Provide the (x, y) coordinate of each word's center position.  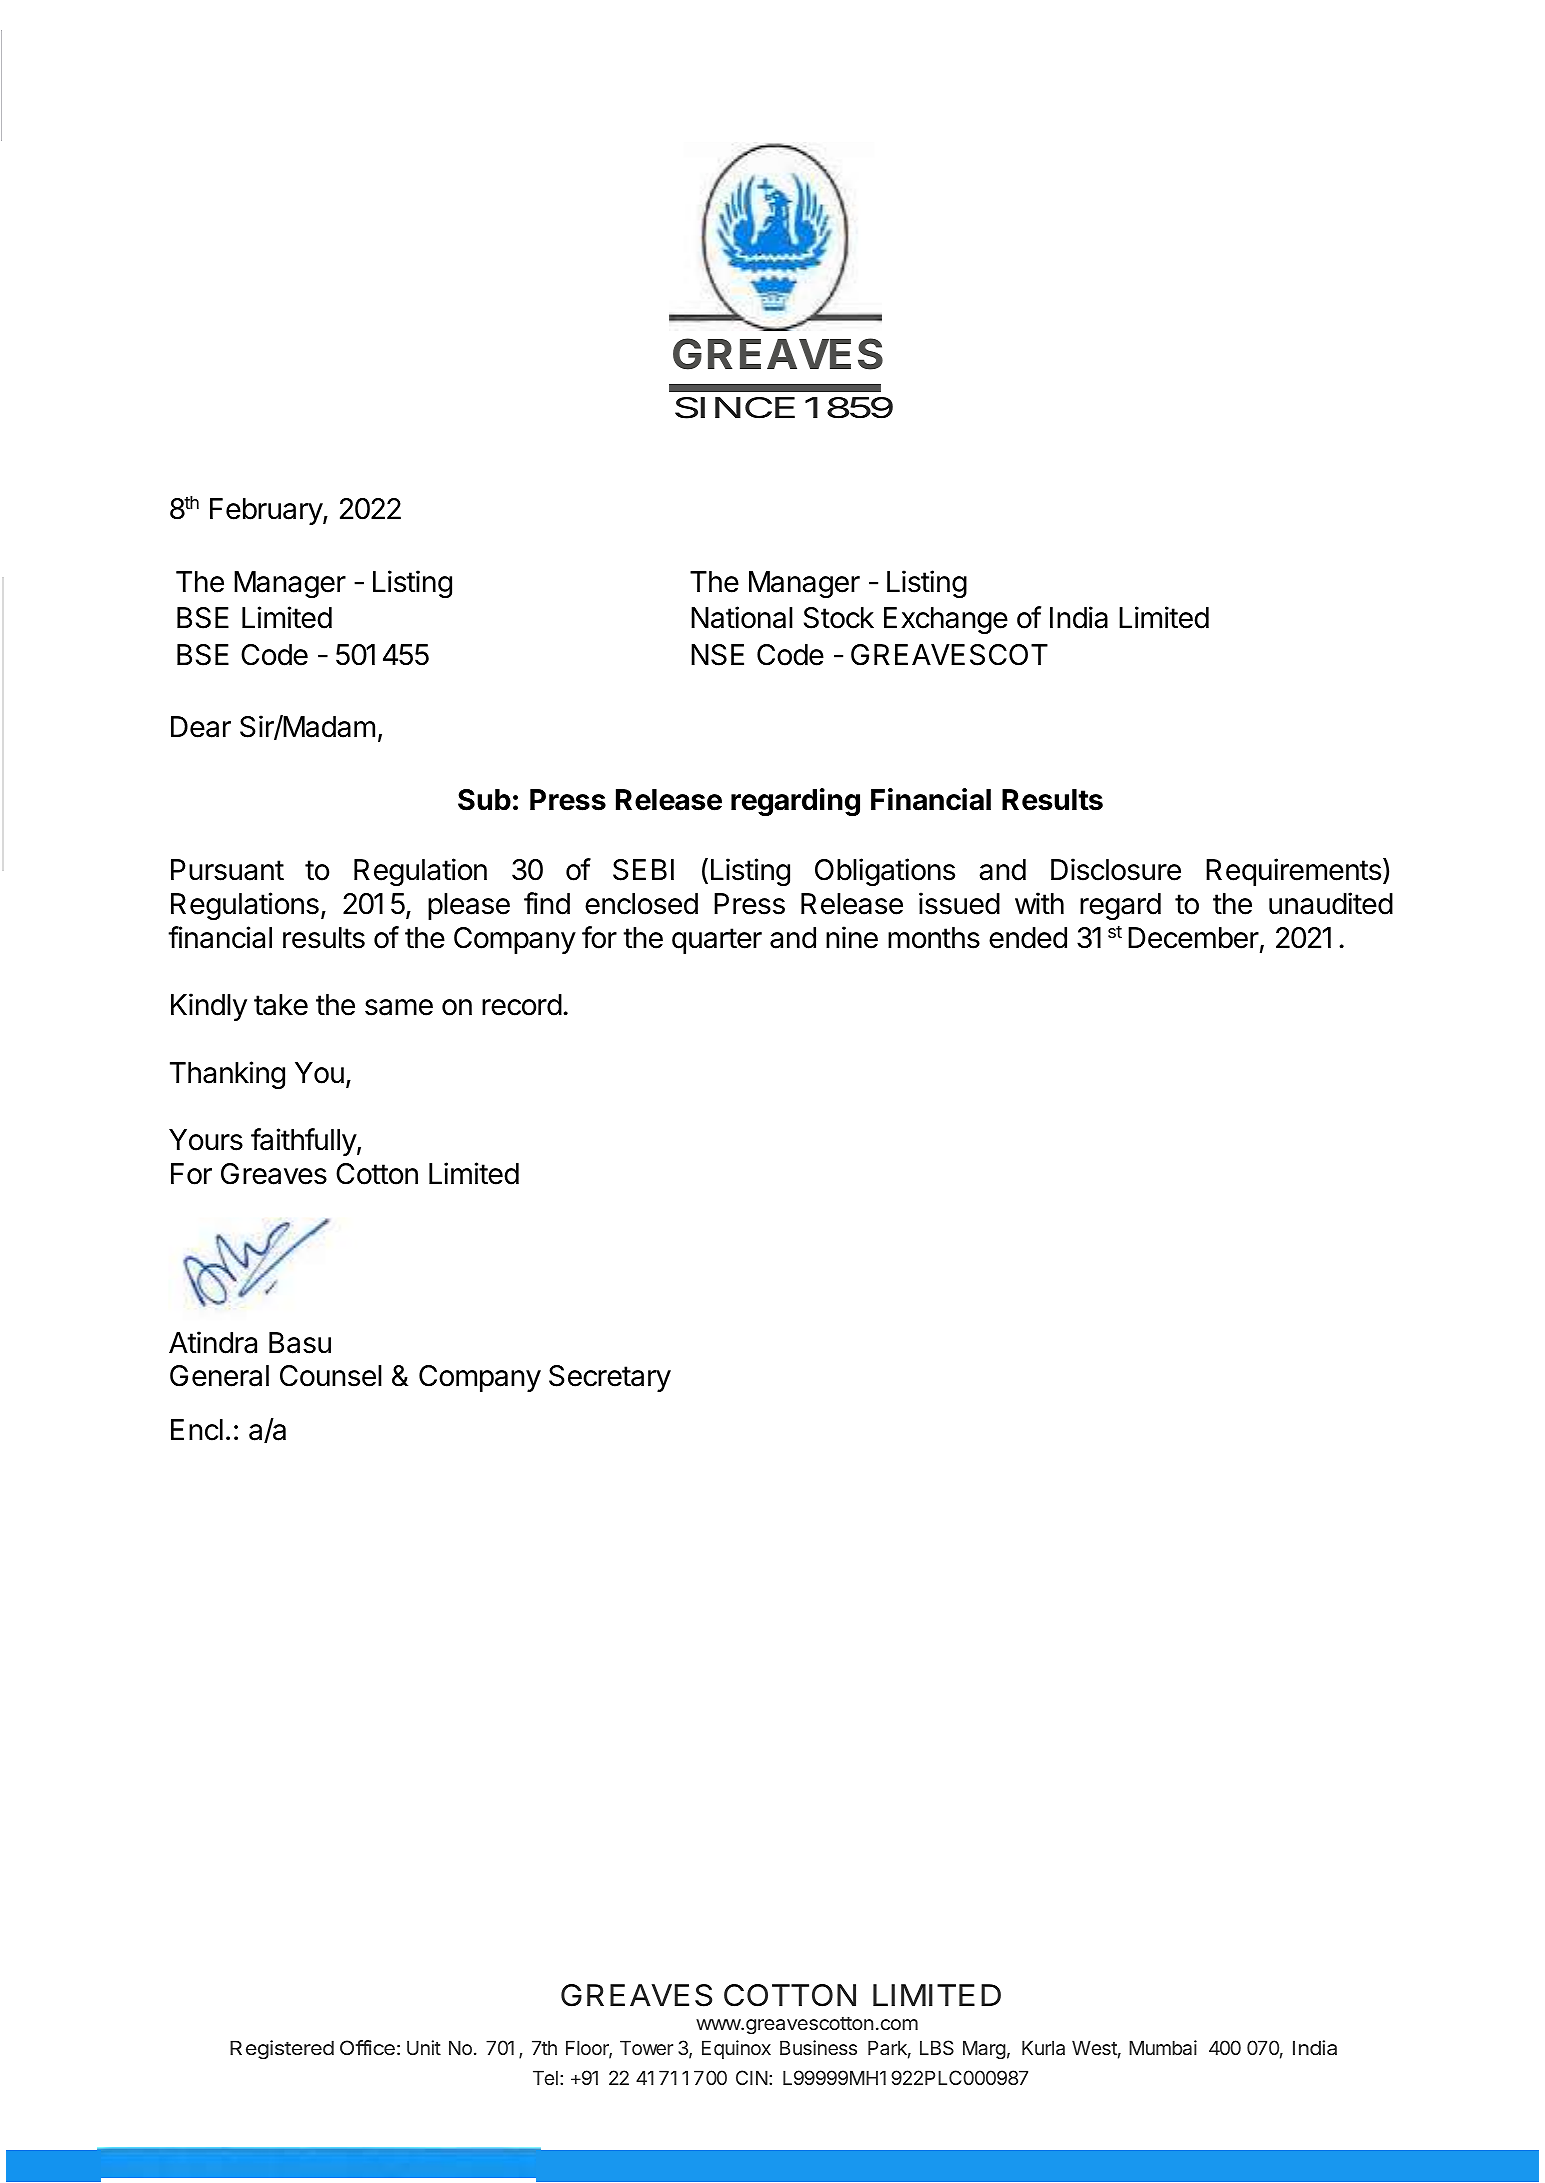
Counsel (331, 1376)
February (267, 511)
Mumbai (1163, 2047)
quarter (717, 941)
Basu (300, 1343)
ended (1028, 938)
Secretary (610, 1378)
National (742, 617)
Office (367, 2047)
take (281, 1005)
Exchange (946, 620)
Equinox (736, 2049)
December (1193, 938)
